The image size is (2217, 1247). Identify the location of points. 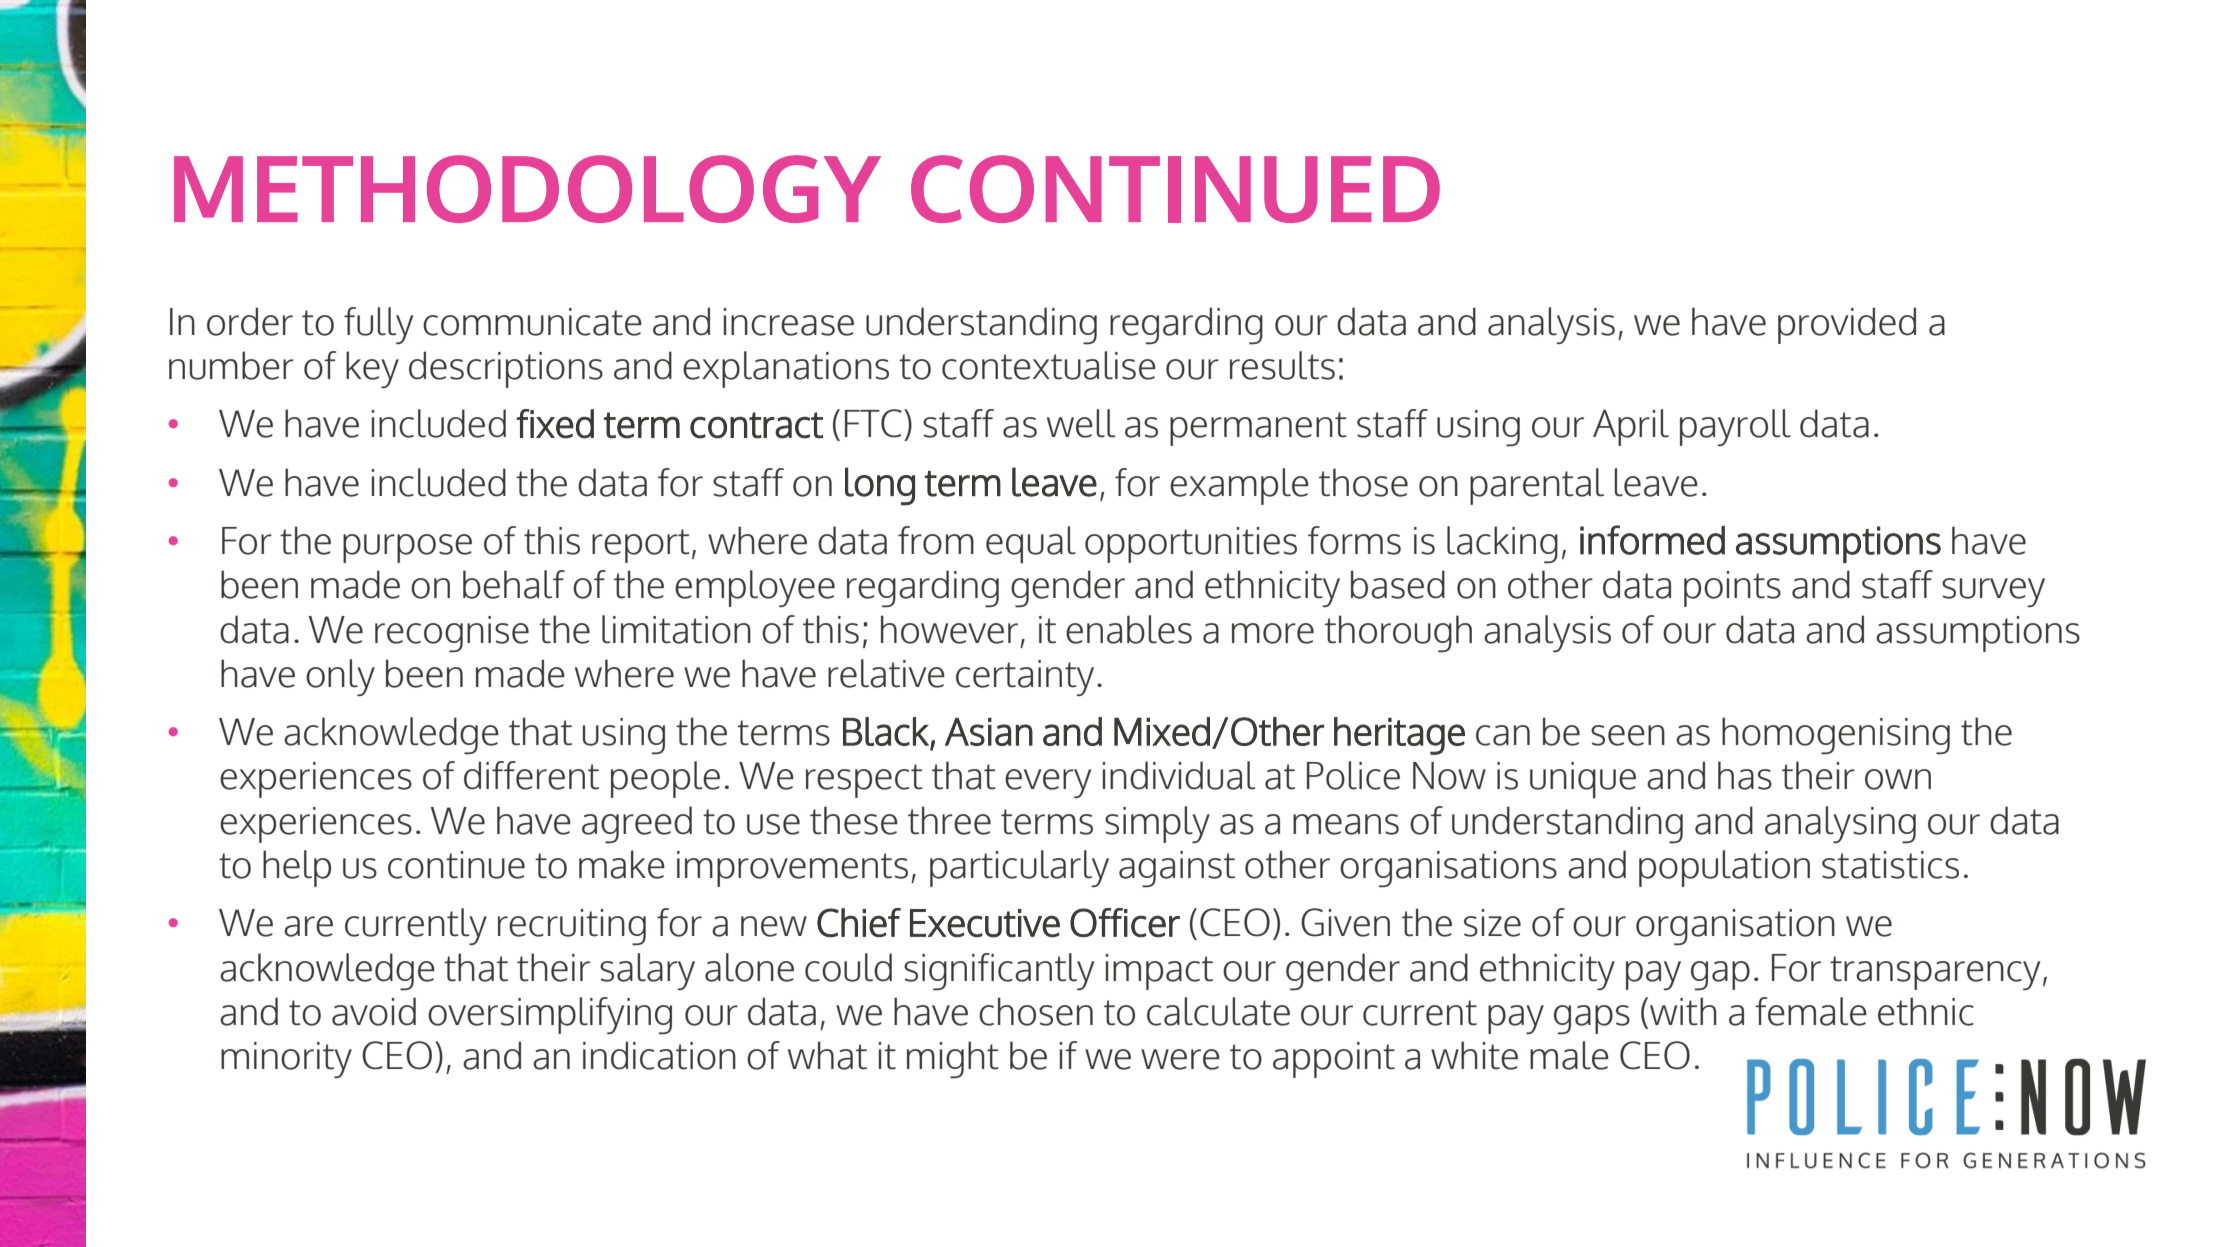
(1732, 589).
